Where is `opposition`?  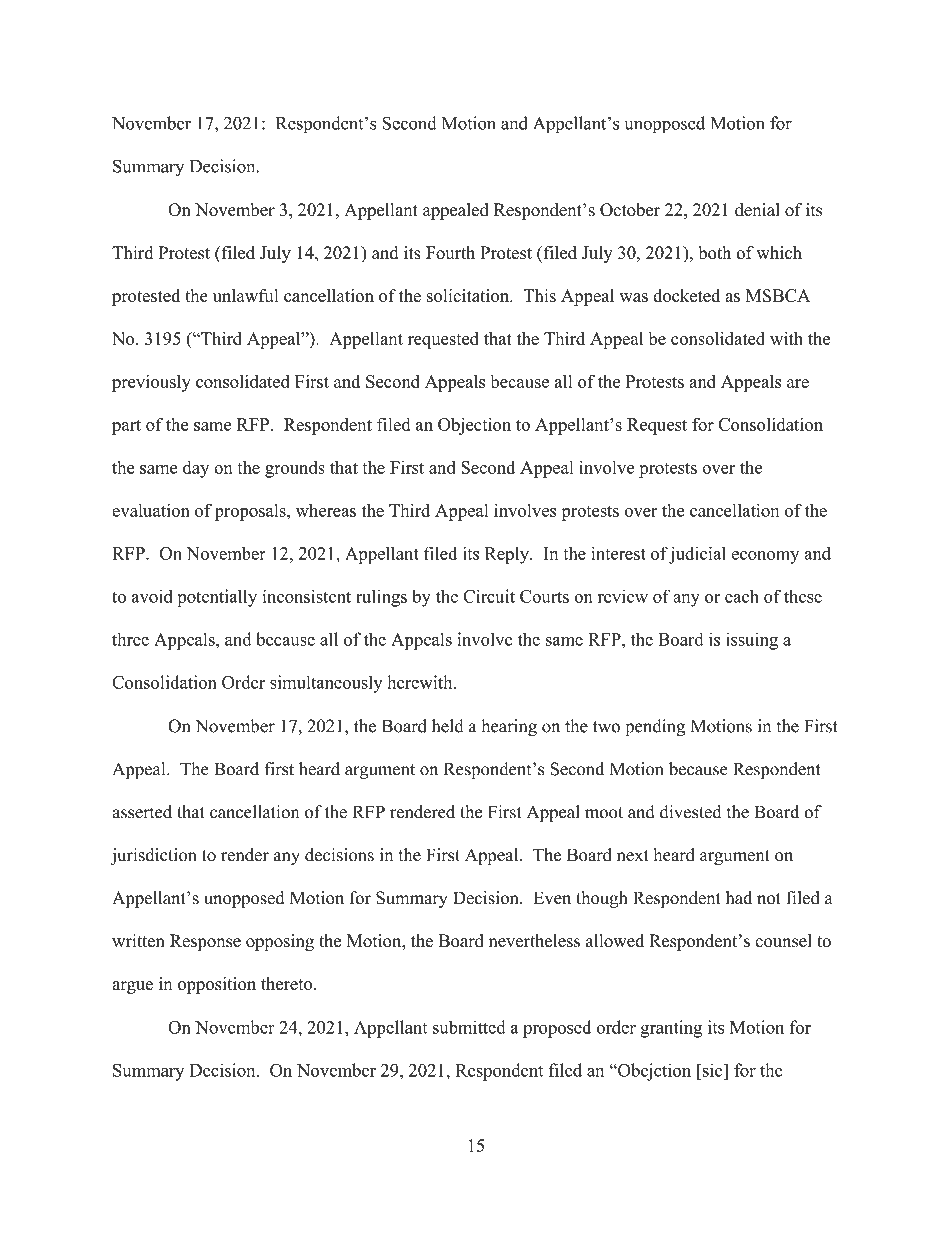
opposition is located at coordinates (217, 985).
